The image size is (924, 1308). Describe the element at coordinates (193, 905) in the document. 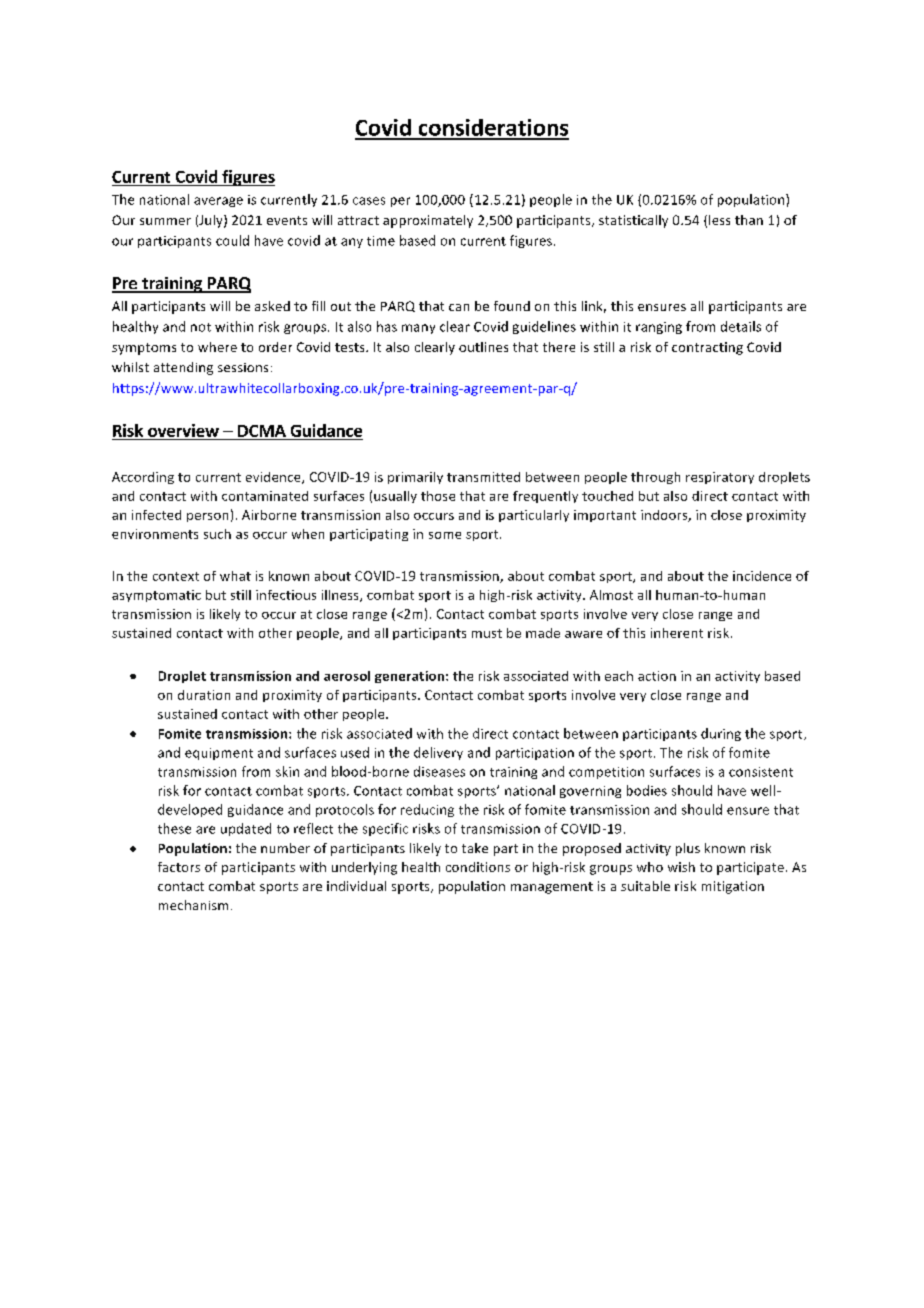

I see `mechanism` at that location.
